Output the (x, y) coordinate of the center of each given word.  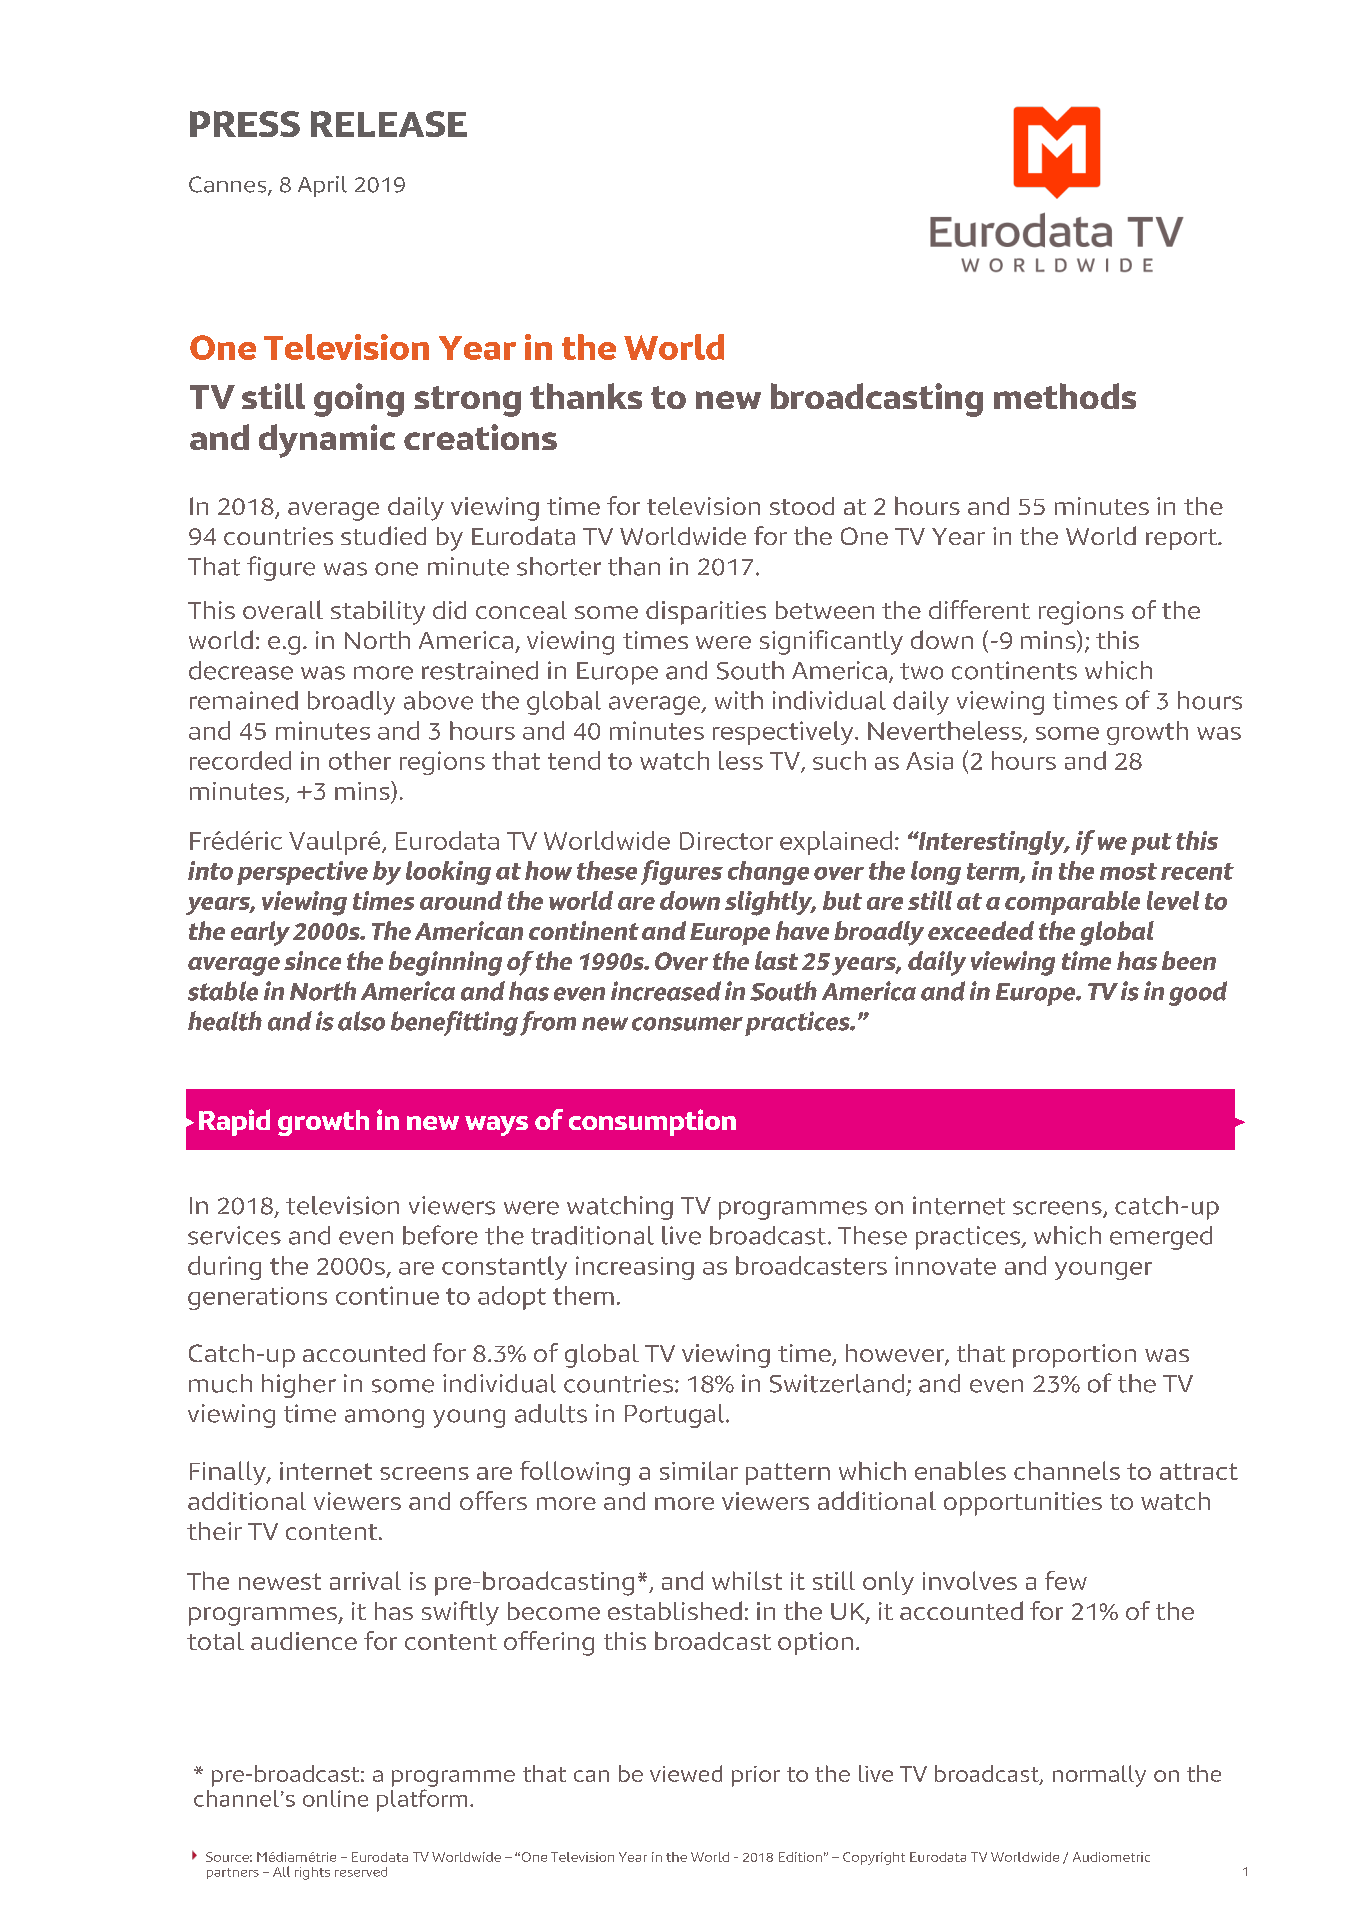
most (1128, 871)
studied (383, 535)
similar (699, 1470)
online (335, 1798)
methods (1065, 396)
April (322, 186)
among (384, 1418)
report (1182, 539)
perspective (302, 873)
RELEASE (389, 124)
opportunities (1023, 1504)
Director (726, 841)
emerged (1161, 1238)
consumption (652, 1122)
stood (802, 506)
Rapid (234, 1122)
